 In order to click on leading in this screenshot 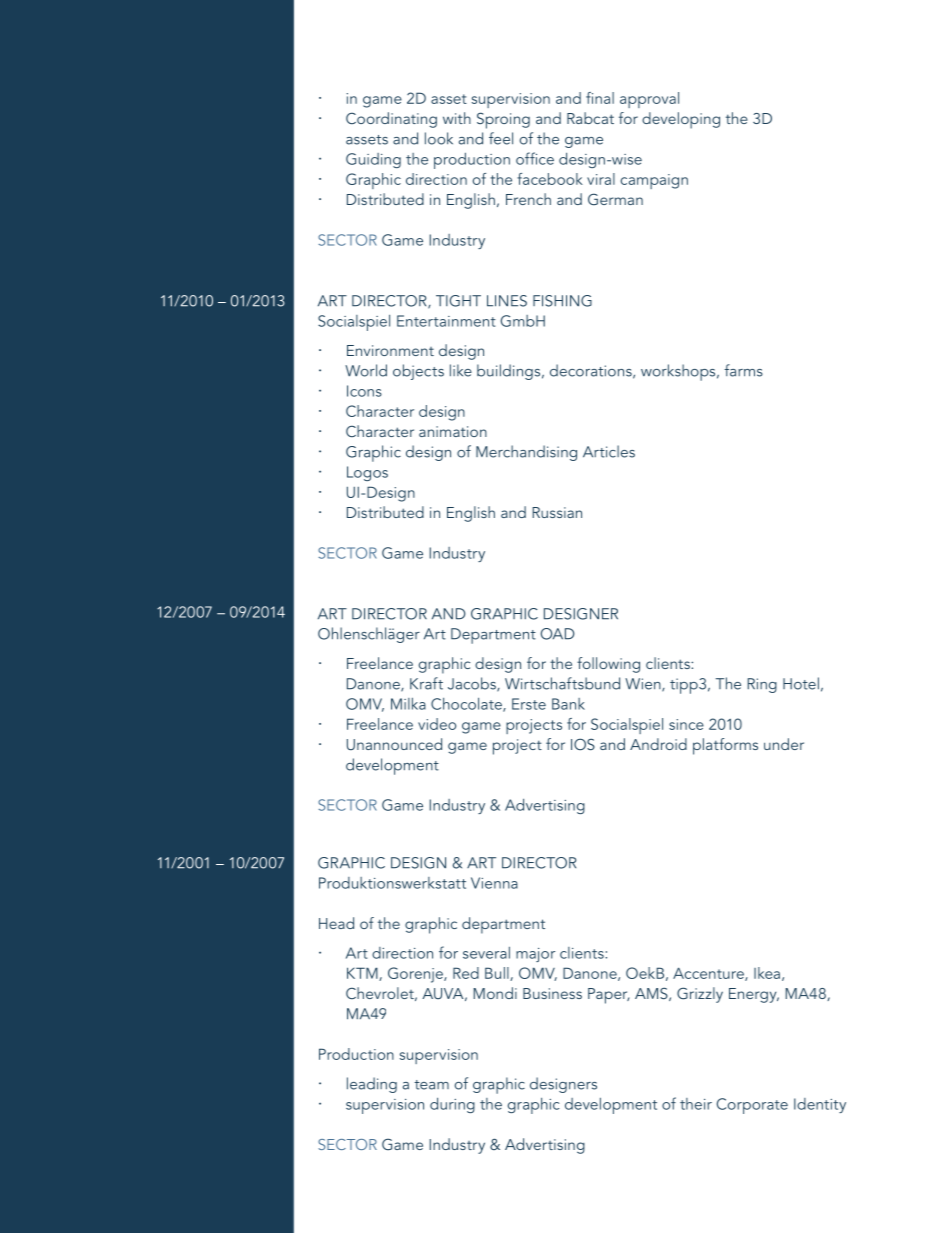, I will do `click(372, 1085)`.
